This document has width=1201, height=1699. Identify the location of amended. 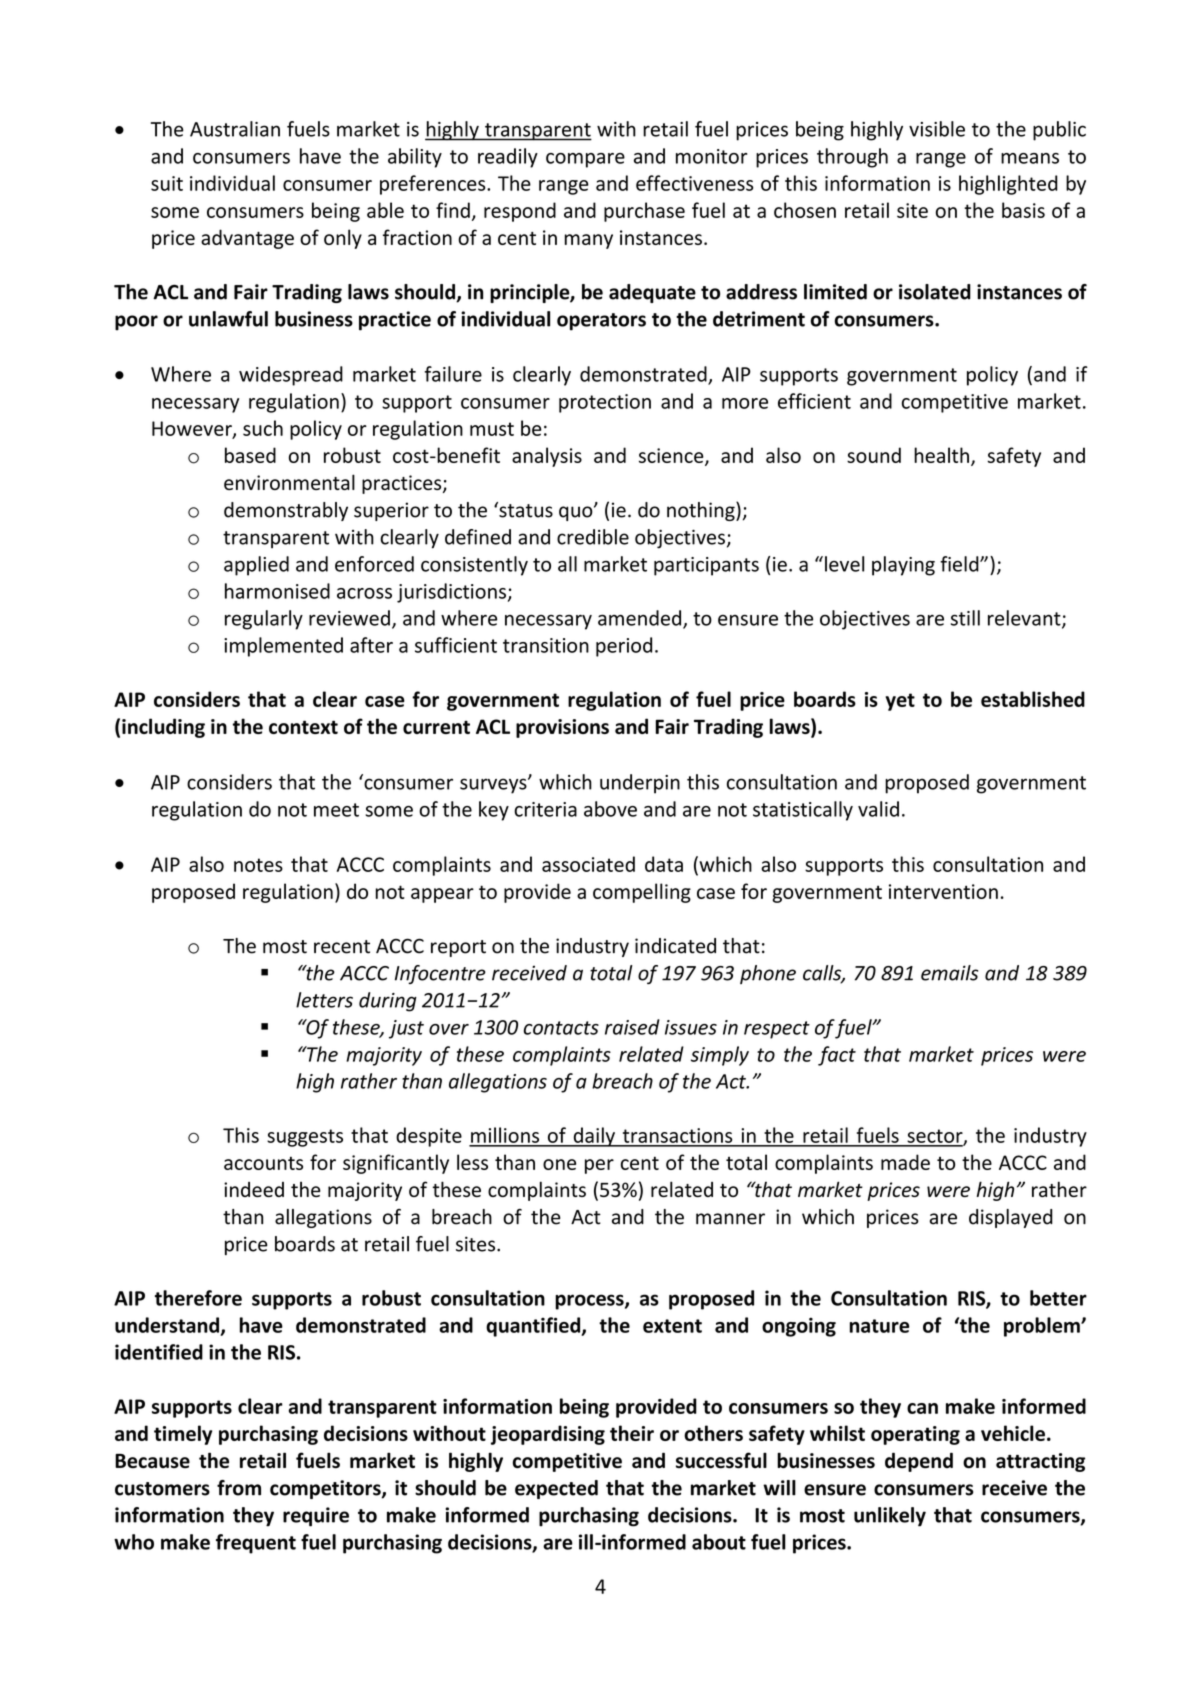
(641, 619).
